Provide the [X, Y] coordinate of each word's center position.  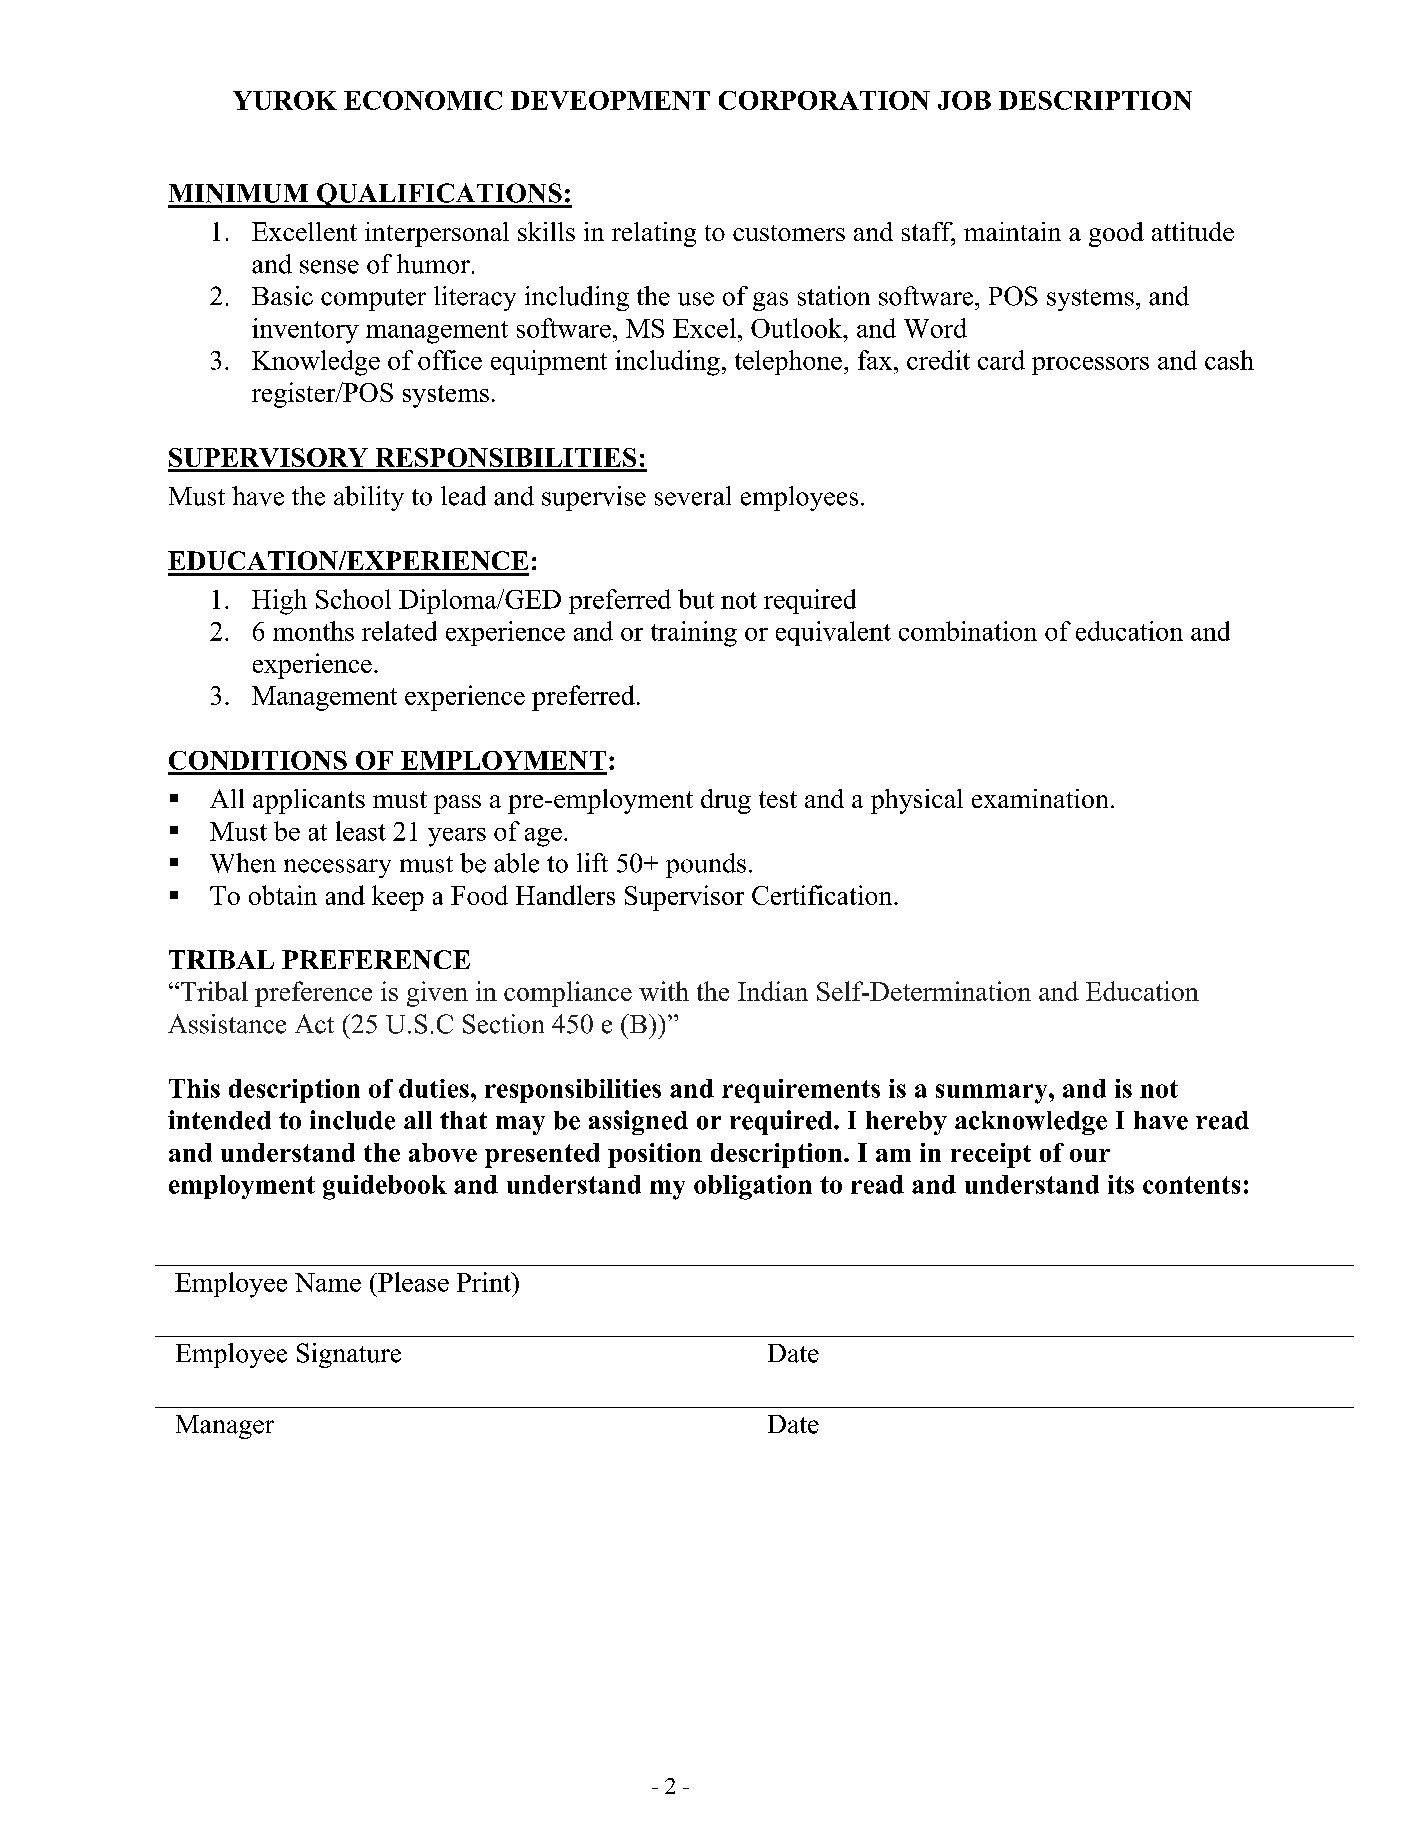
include [352, 1120]
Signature [349, 1355]
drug [726, 801]
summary [993, 1094]
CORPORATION [824, 100]
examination [1040, 798]
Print [485, 1282]
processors [1090, 366]
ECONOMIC [423, 100]
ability [369, 498]
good [1116, 234]
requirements [801, 1091]
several [693, 496]
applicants [309, 801]
